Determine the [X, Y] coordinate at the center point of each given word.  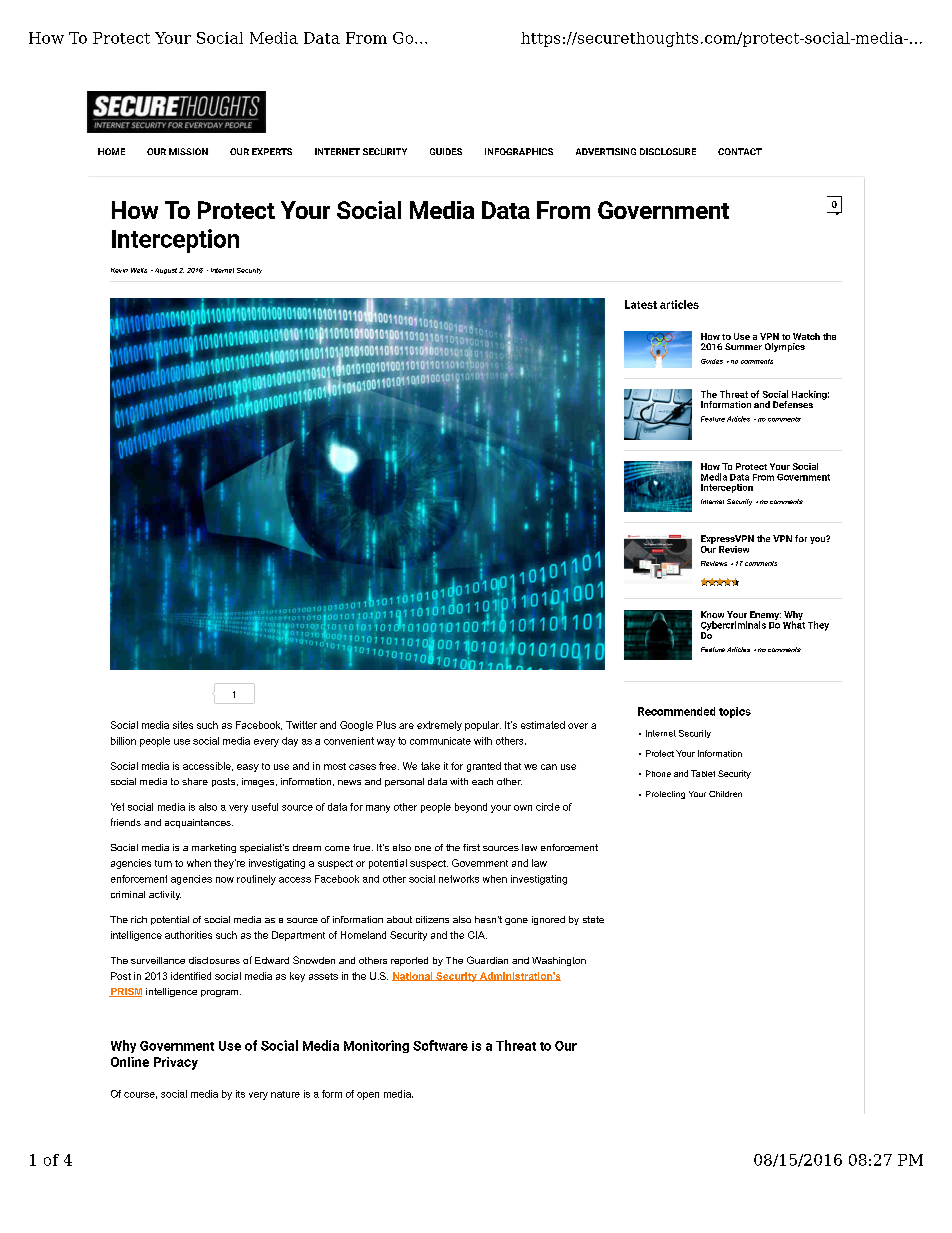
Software [440, 1045]
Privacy [176, 1063]
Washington [559, 961]
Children [725, 794]
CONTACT [740, 151]
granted [484, 767]
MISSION [188, 151]
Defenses [793, 404]
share [195, 781]
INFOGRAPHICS [519, 151]
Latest [641, 304]
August [164, 271]
